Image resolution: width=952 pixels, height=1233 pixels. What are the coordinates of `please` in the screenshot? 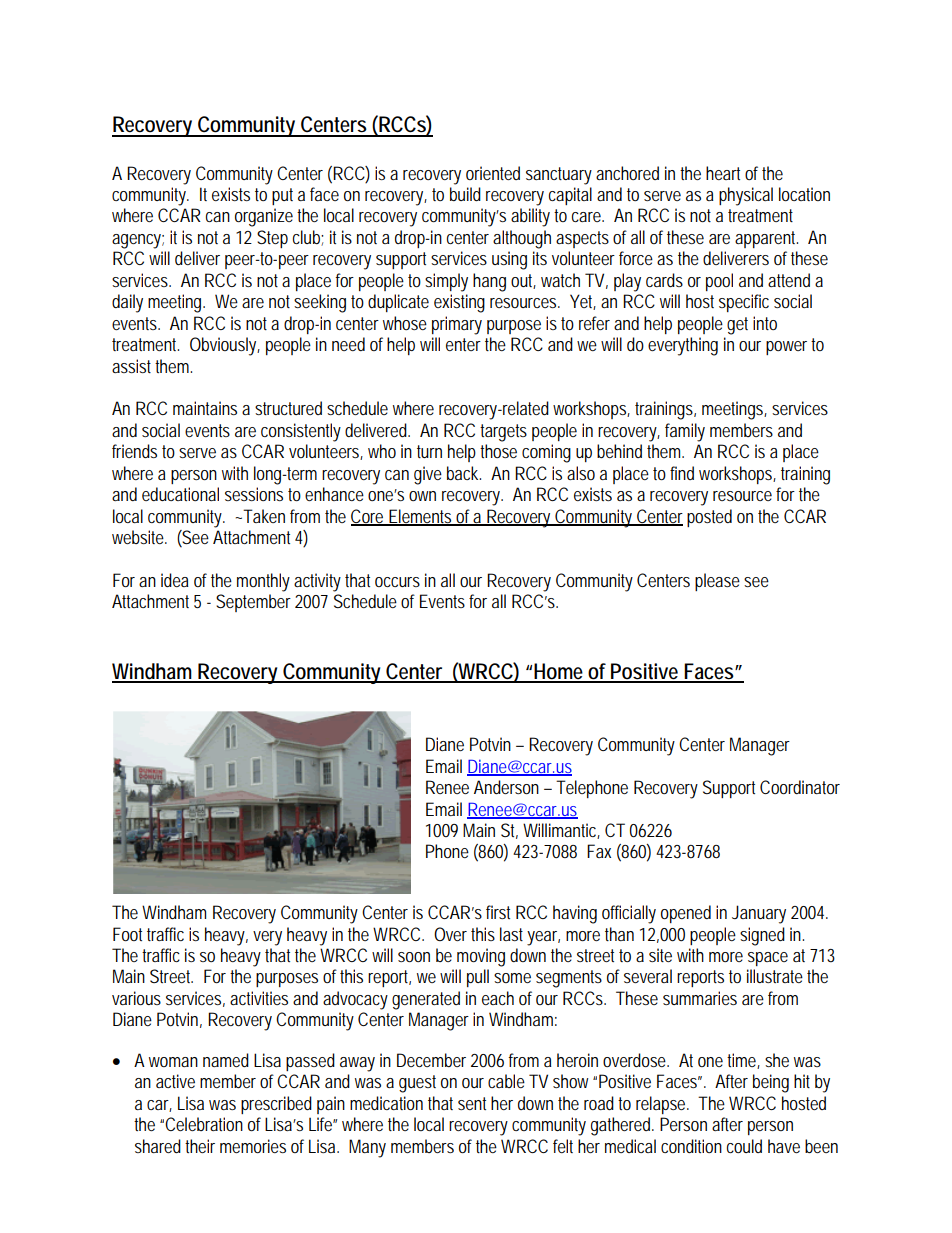 It's located at (717, 582).
